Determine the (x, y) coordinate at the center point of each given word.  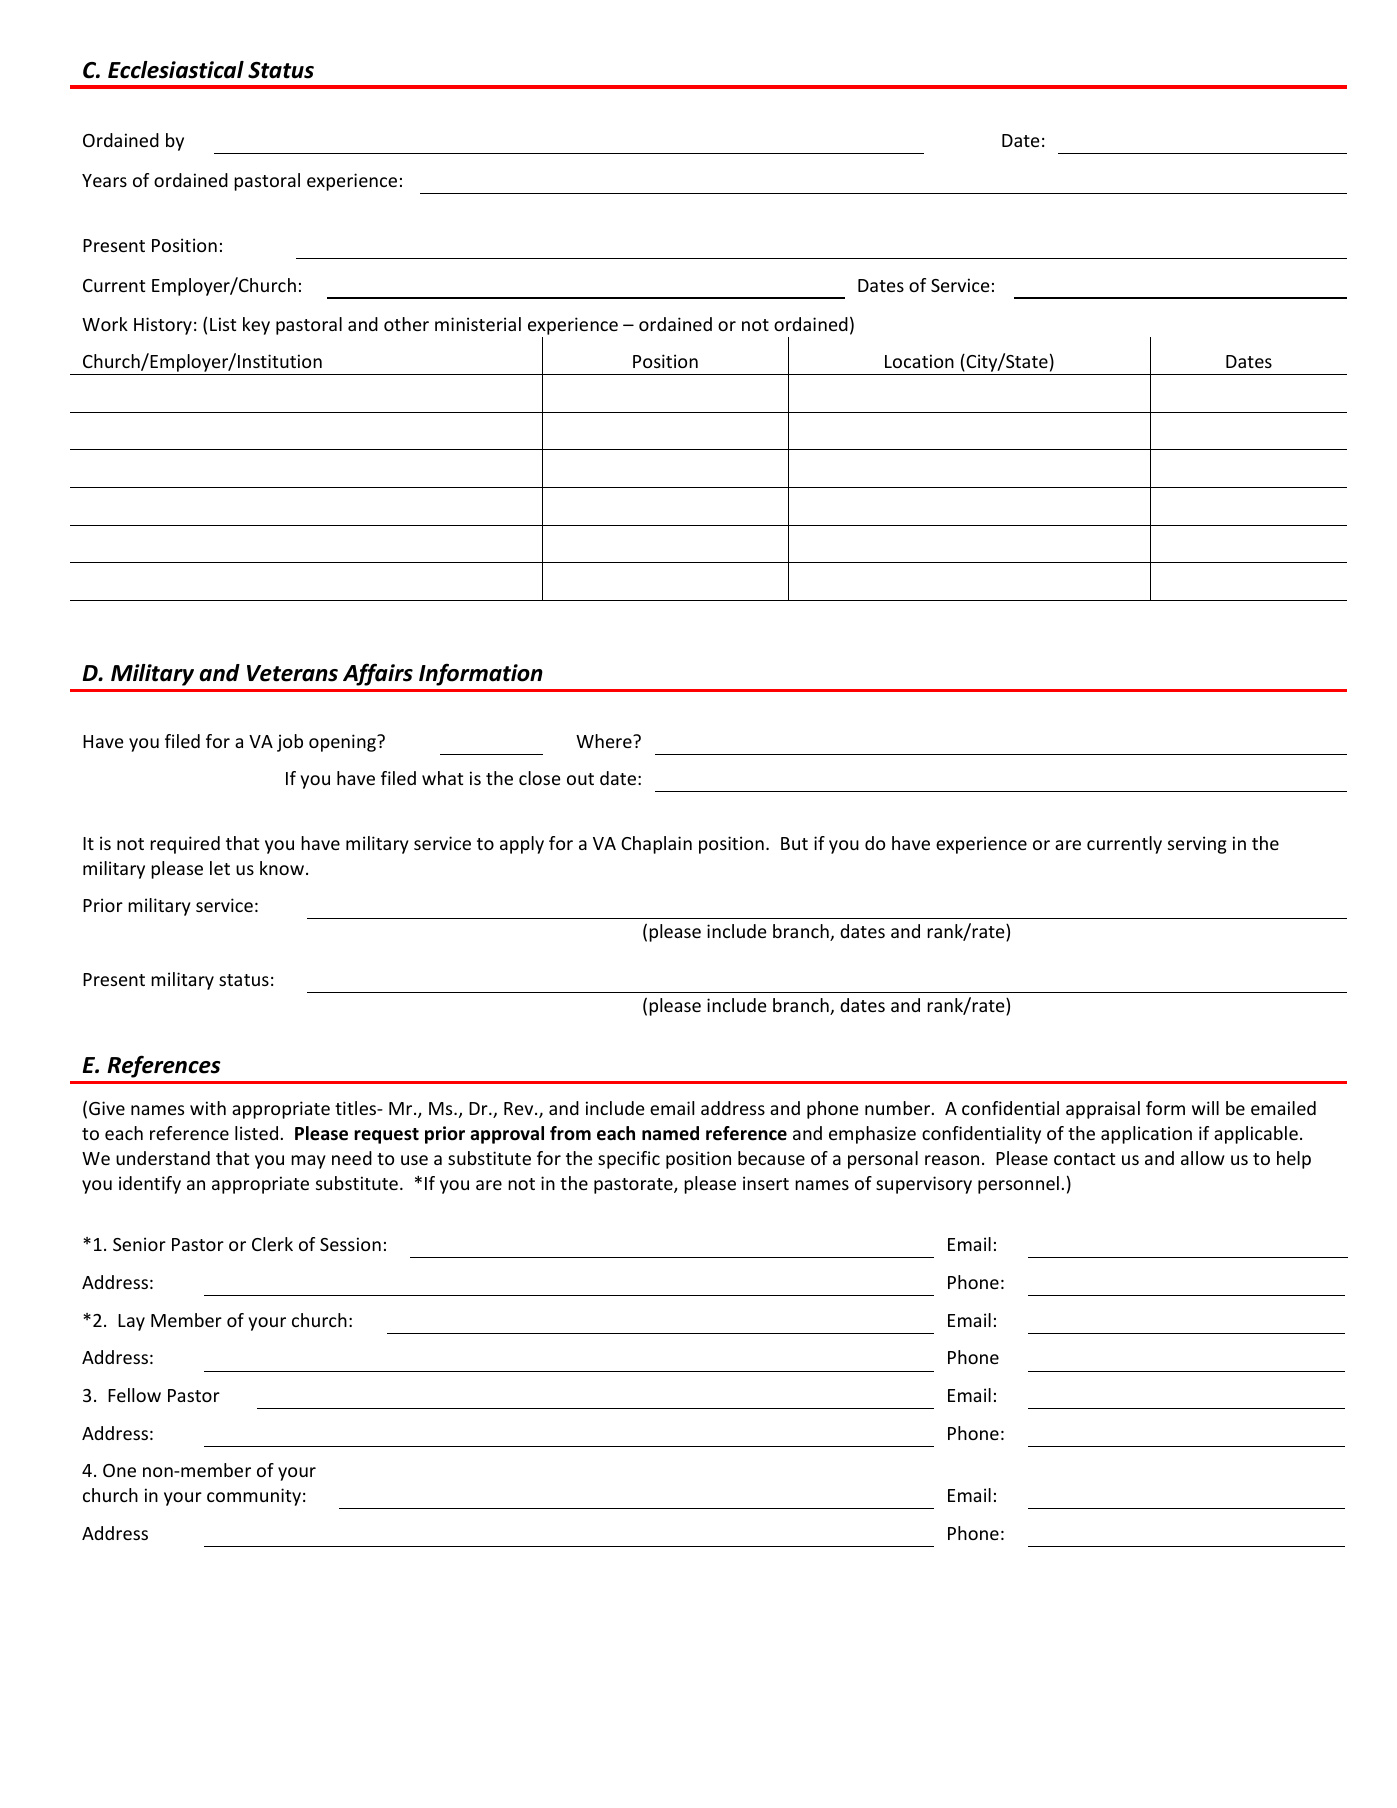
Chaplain (656, 845)
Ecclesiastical (176, 70)
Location (919, 361)
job (290, 743)
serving (1197, 845)
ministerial (478, 324)
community (254, 1497)
